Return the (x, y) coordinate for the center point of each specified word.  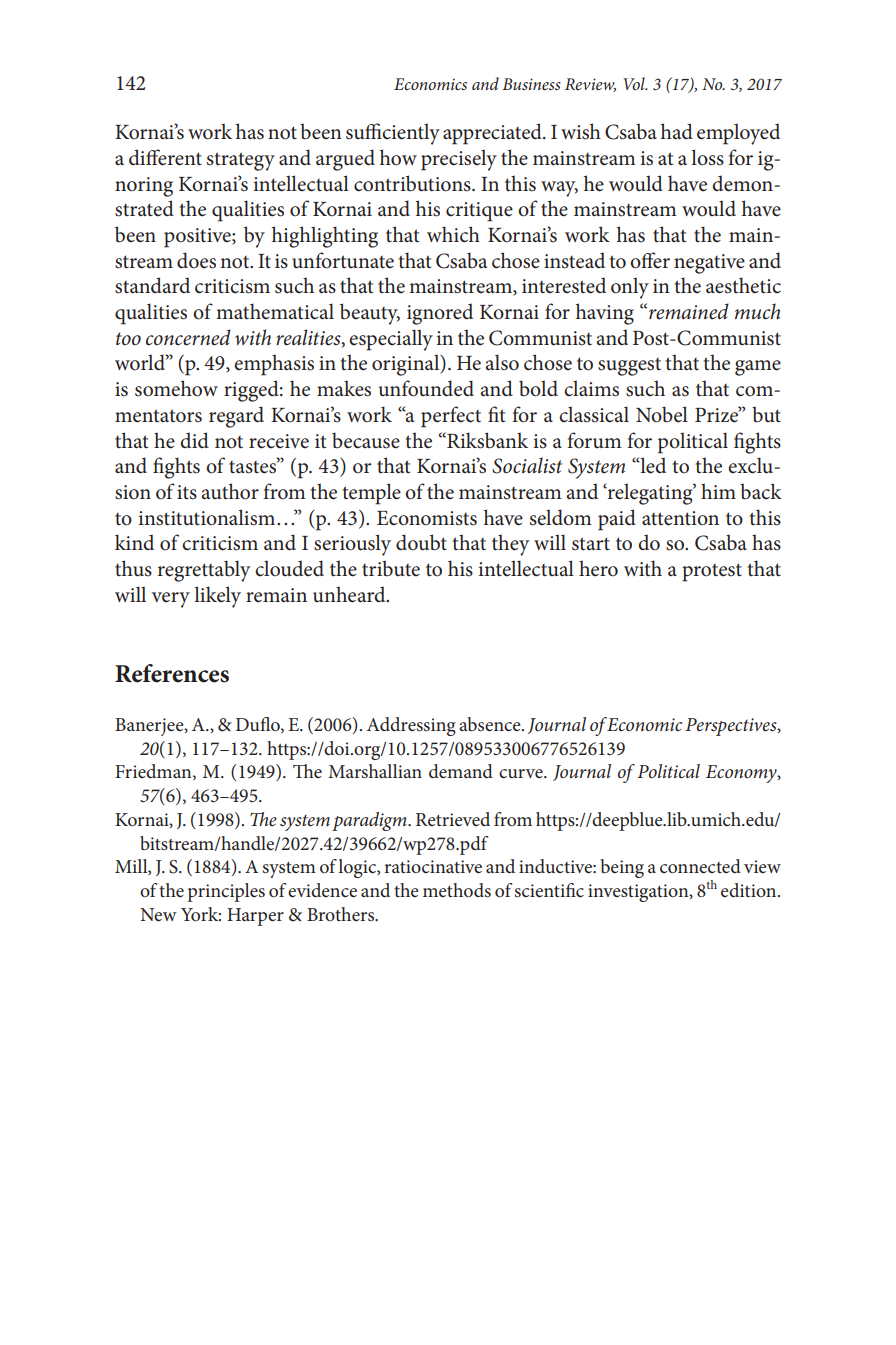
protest (712, 572)
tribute (391, 568)
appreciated (493, 134)
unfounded (426, 388)
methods (457, 890)
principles (226, 892)
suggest (629, 367)
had (677, 131)
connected (700, 866)
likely (217, 597)
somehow (176, 388)
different (165, 157)
